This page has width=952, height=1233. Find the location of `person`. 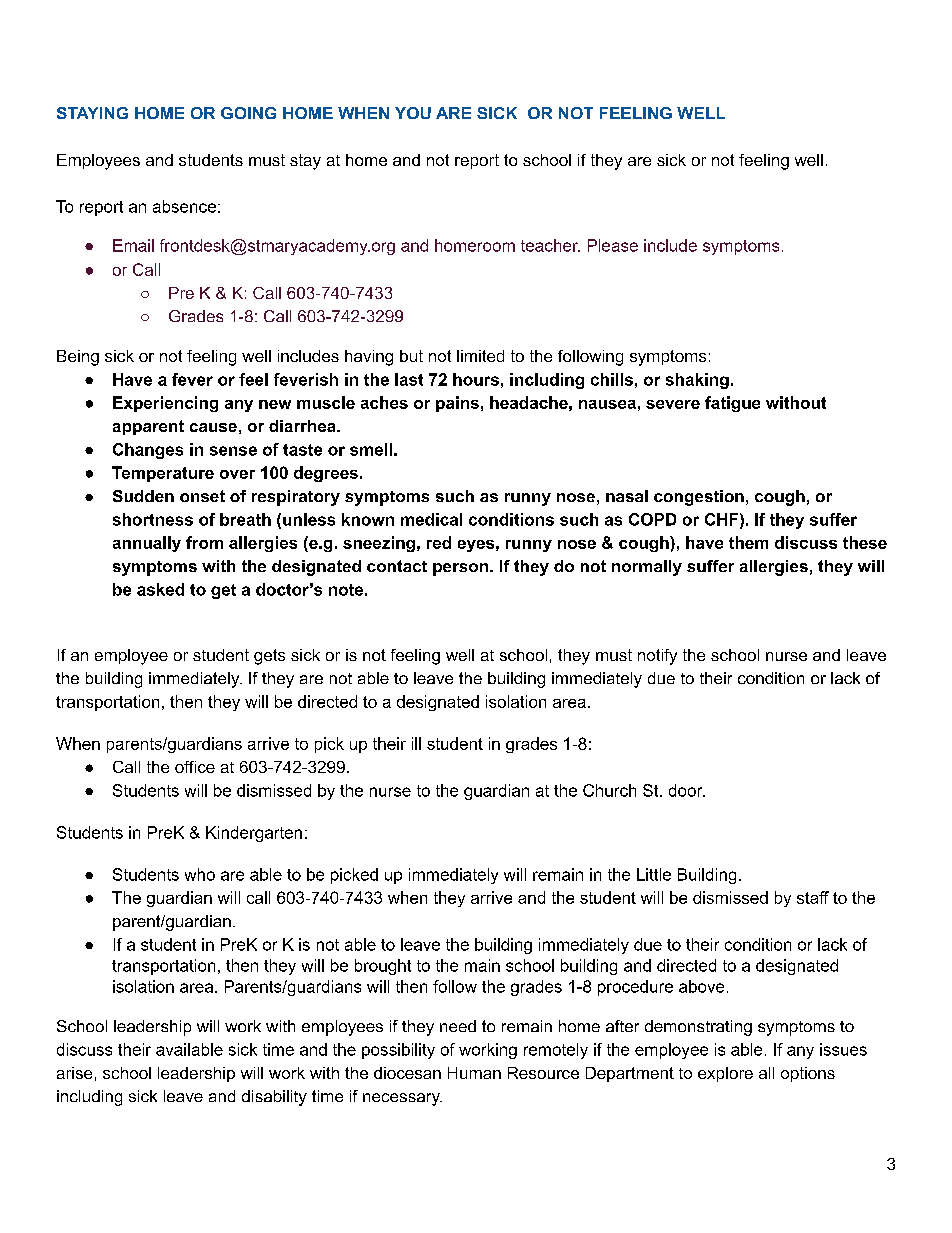

person is located at coordinates (462, 569).
